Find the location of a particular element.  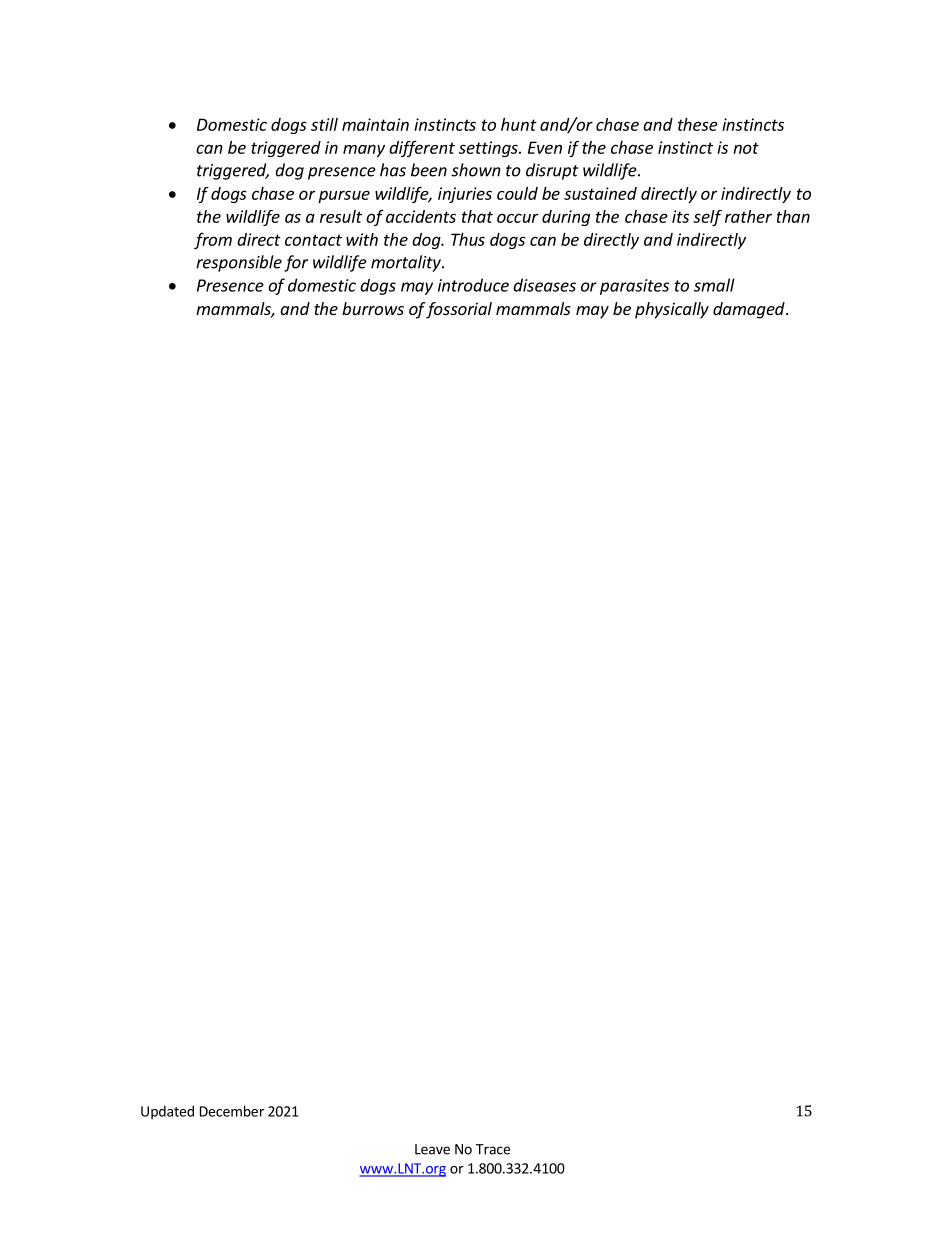

introduce is located at coordinates (473, 285).
